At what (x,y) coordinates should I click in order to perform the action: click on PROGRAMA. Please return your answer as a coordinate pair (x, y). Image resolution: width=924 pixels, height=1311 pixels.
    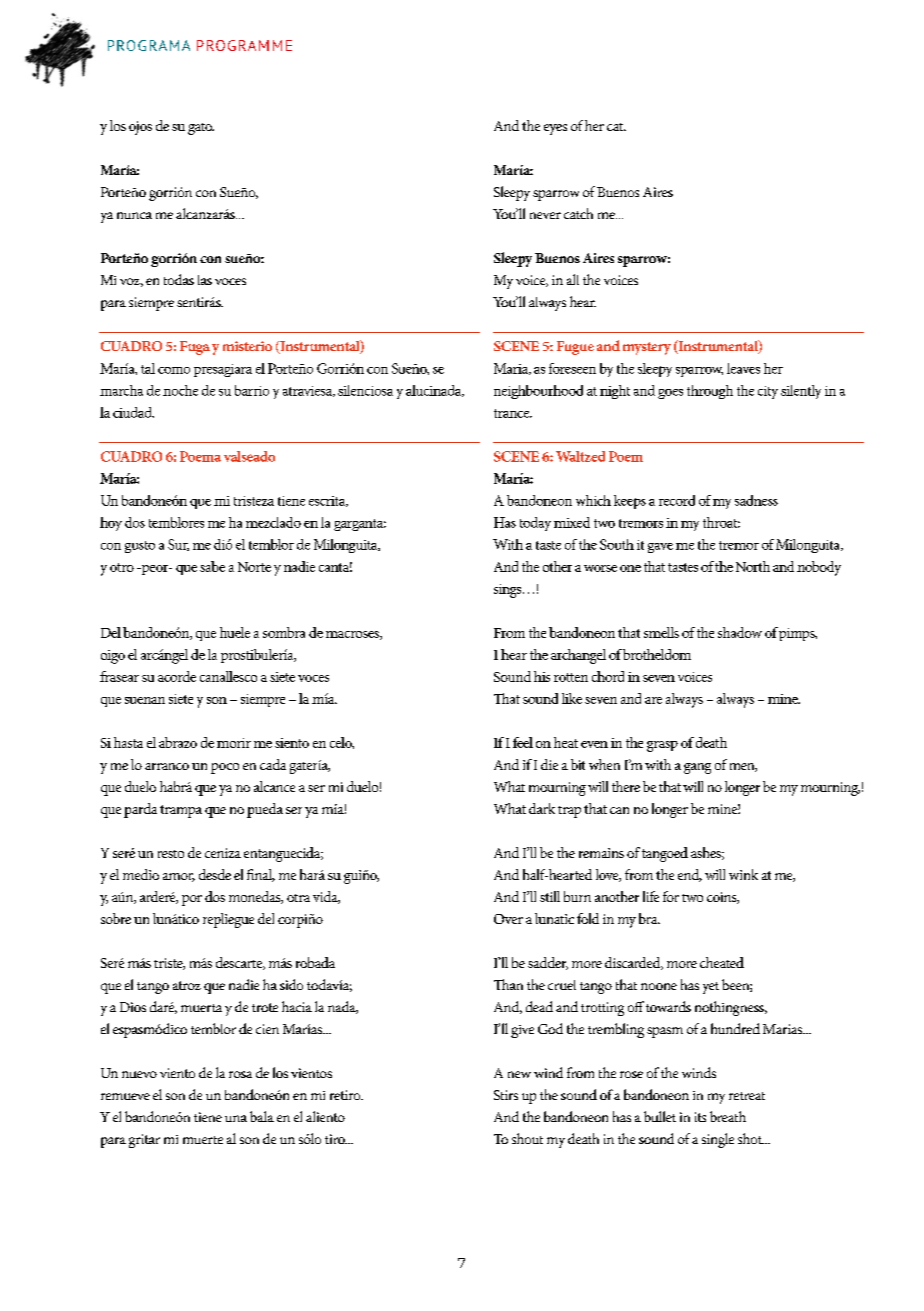
    Looking at the image, I should click on (149, 45).
